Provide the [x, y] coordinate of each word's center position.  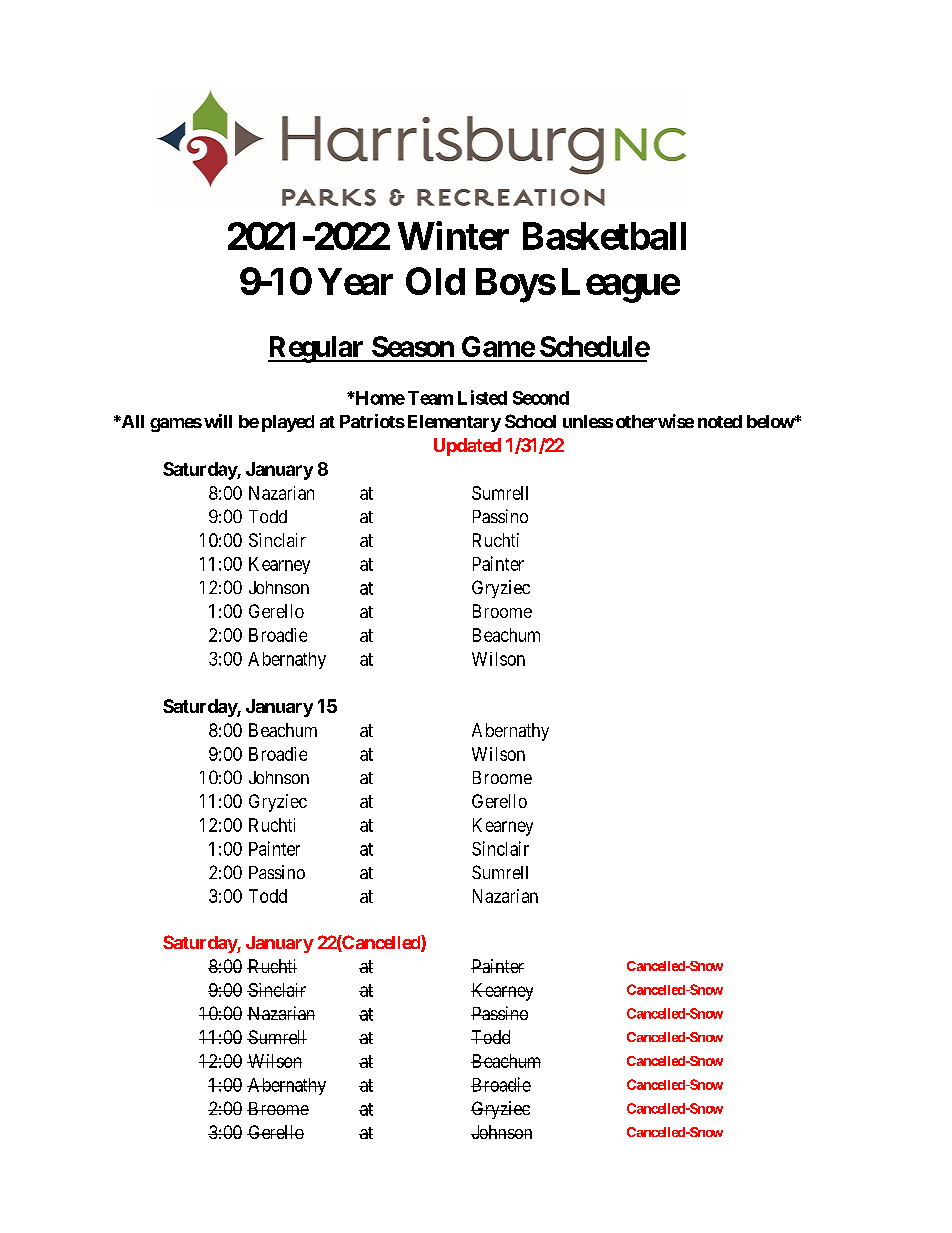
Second [541, 398]
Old [435, 281]
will [218, 421]
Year [355, 281]
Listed [482, 397]
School [530, 421]
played [288, 423]
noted [720, 421]
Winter [453, 235]
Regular [317, 349]
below [771, 421]
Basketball [604, 236]
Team [430, 398]
